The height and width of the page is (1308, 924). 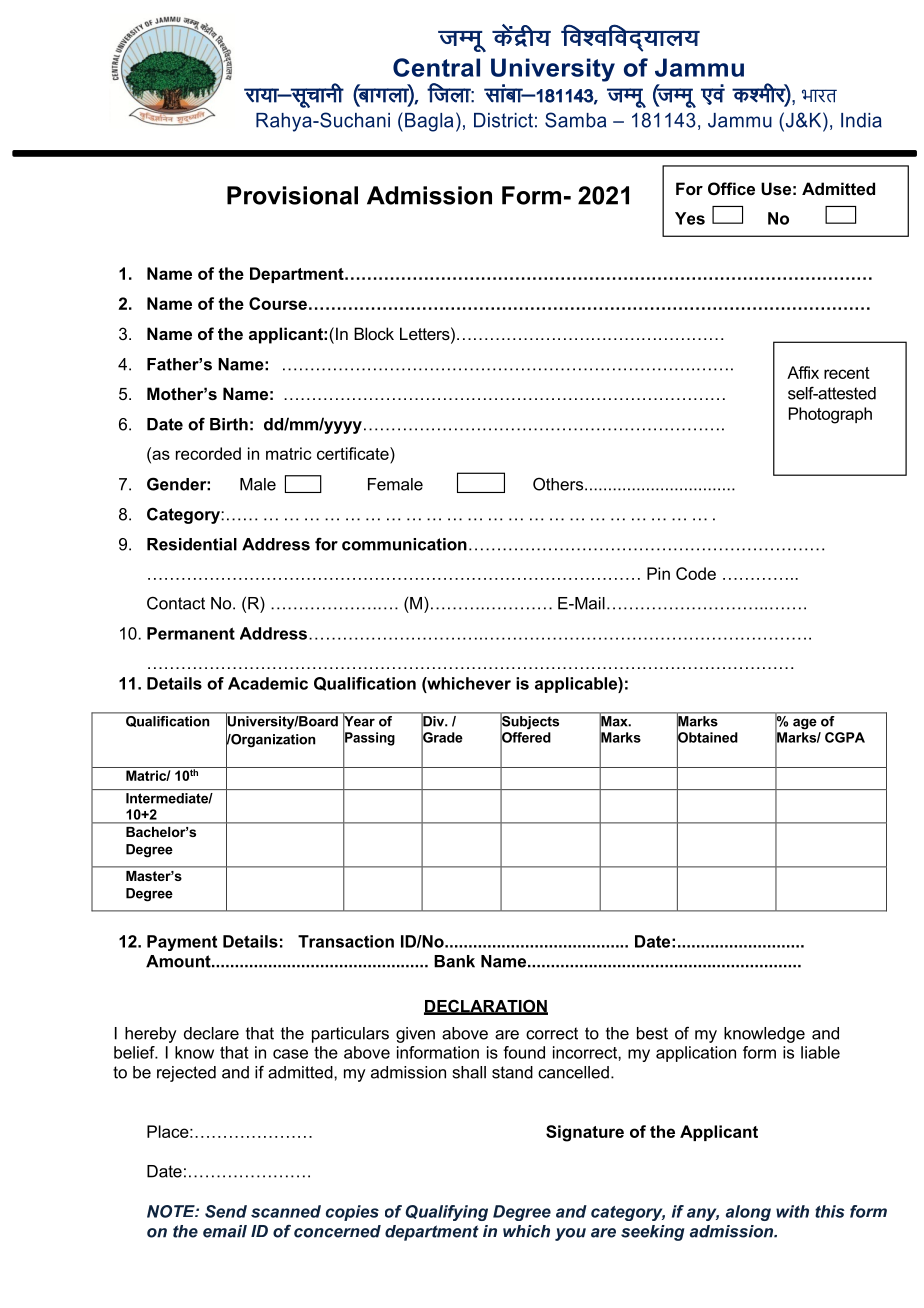 What do you see at coordinates (575, 120) in the page?
I see `Samba` at bounding box center [575, 120].
